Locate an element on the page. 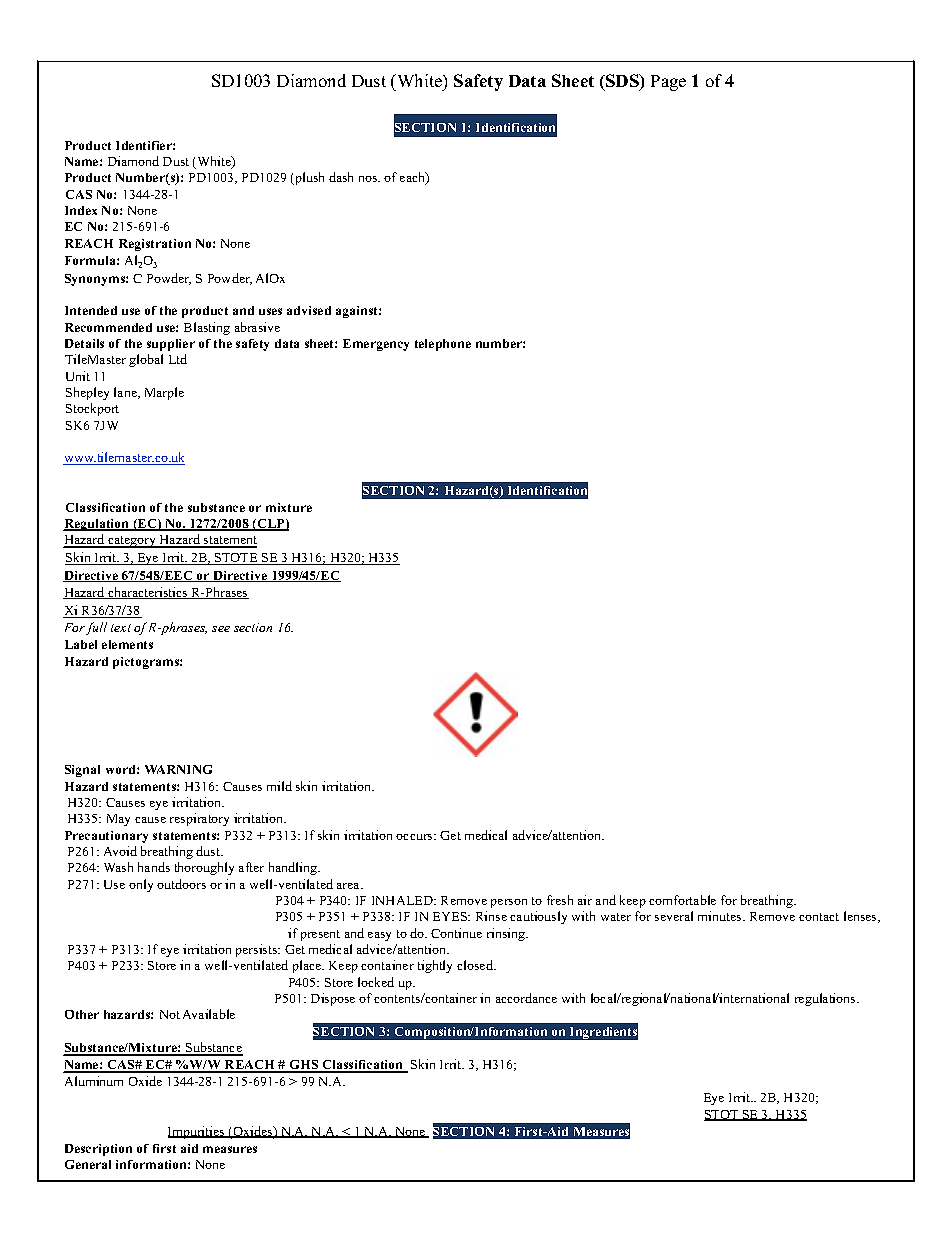  telephone is located at coordinates (443, 345).
